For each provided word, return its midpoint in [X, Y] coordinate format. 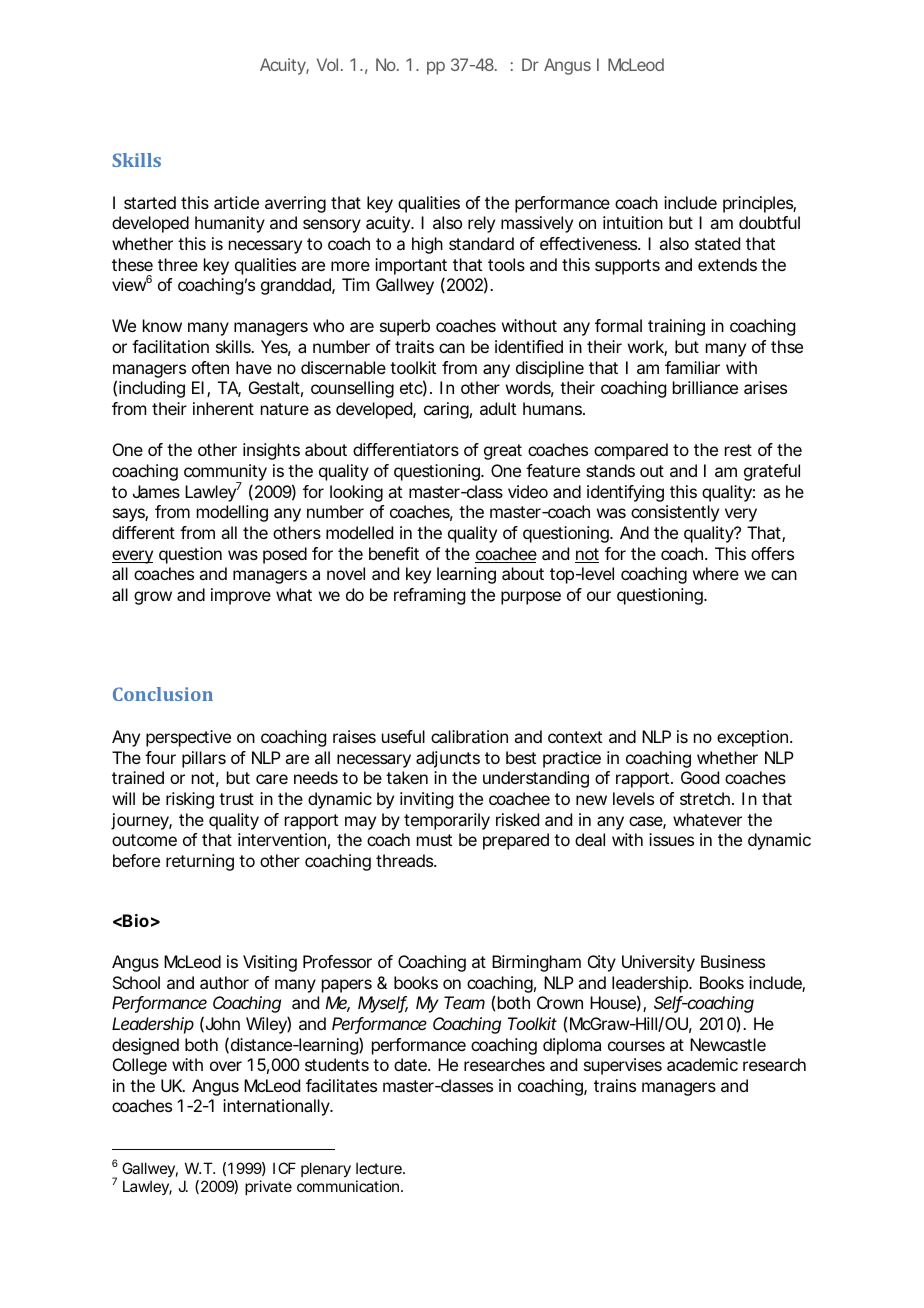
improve [241, 596]
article [236, 202]
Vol [327, 64]
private [268, 1187]
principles [759, 204]
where [716, 573]
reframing [429, 596]
